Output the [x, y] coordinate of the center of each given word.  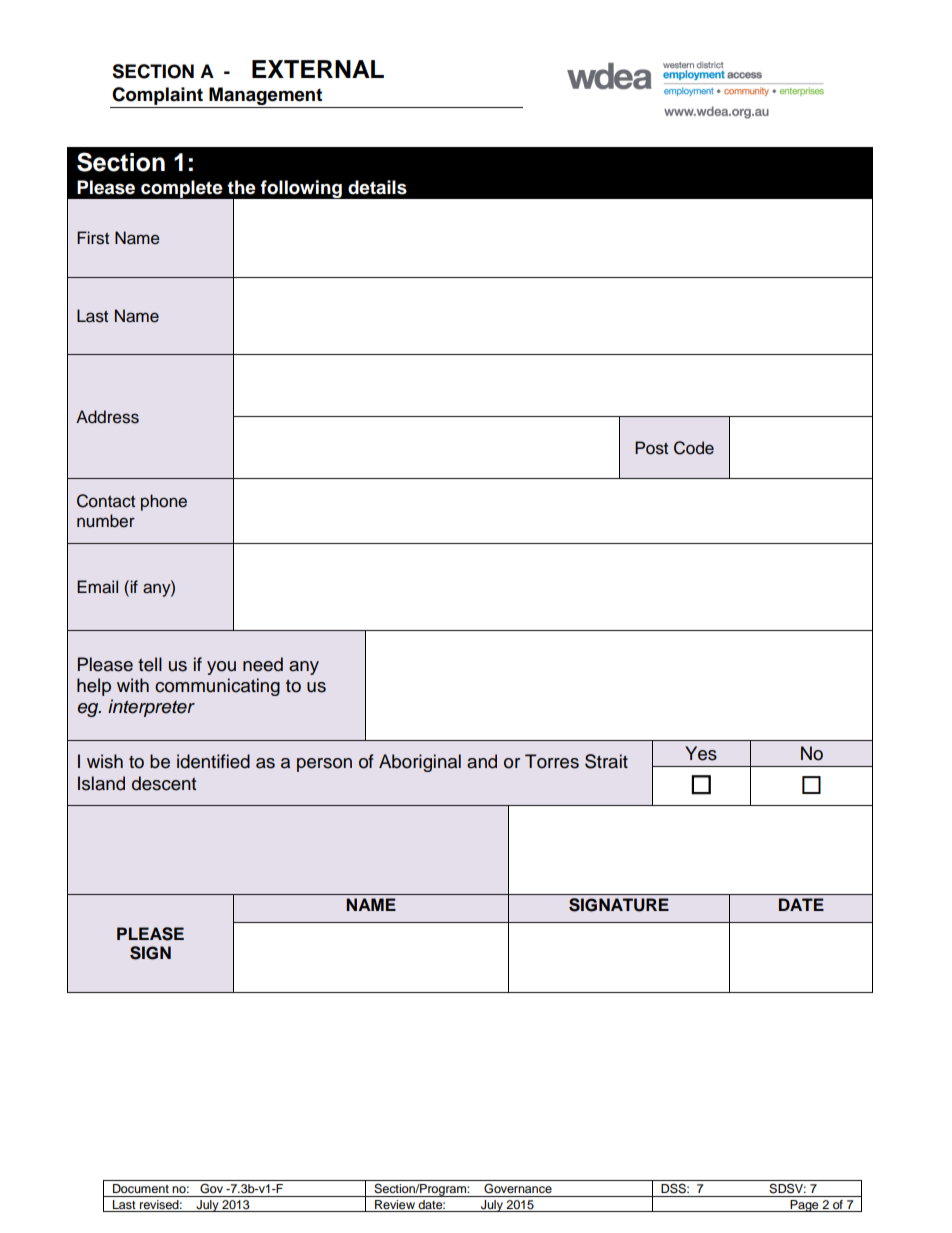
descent [164, 783]
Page [804, 1206]
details [377, 187]
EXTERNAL [318, 69]
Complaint [157, 96]
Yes [701, 753]
